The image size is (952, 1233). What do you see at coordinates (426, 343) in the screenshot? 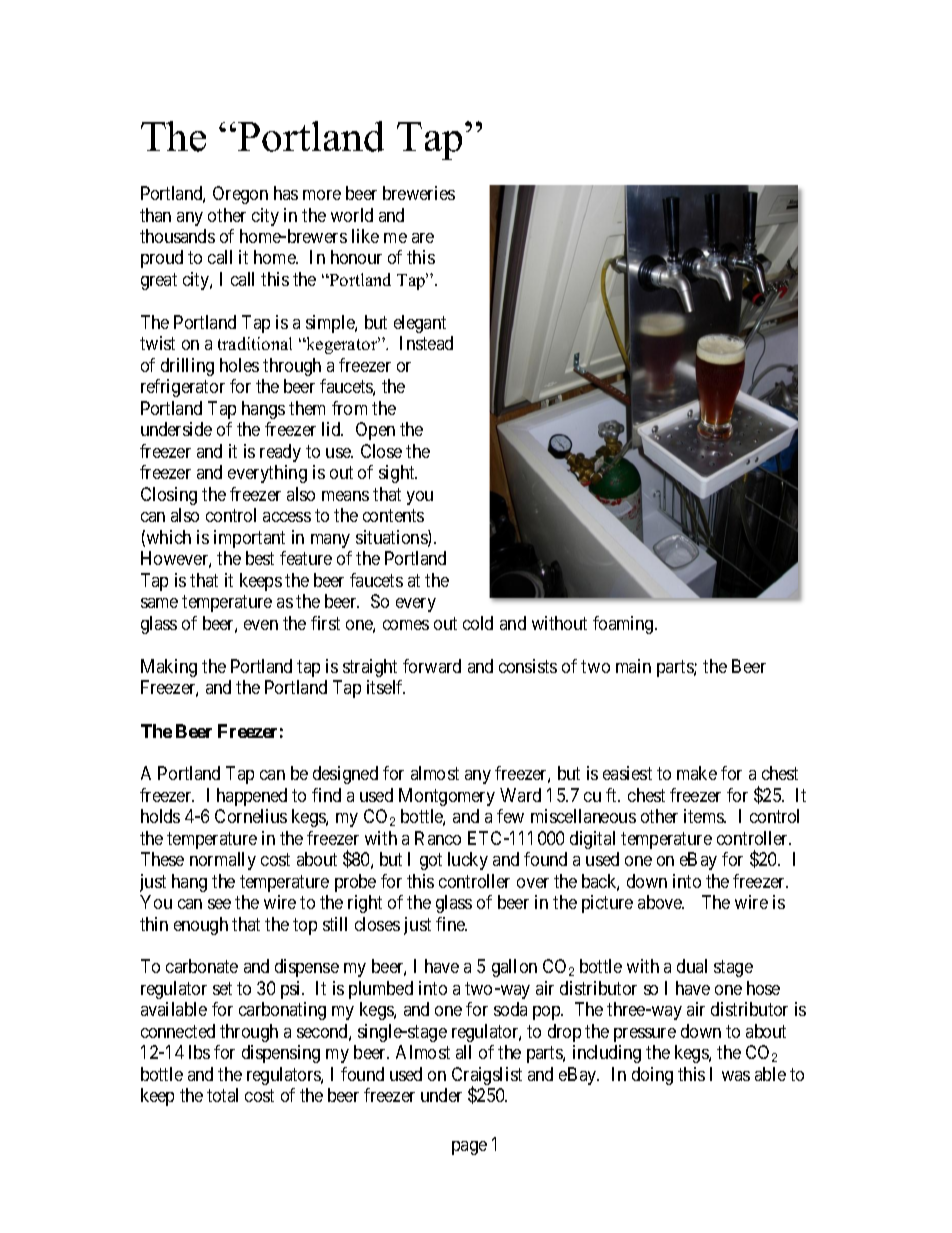
I see `Instead` at bounding box center [426, 343].
